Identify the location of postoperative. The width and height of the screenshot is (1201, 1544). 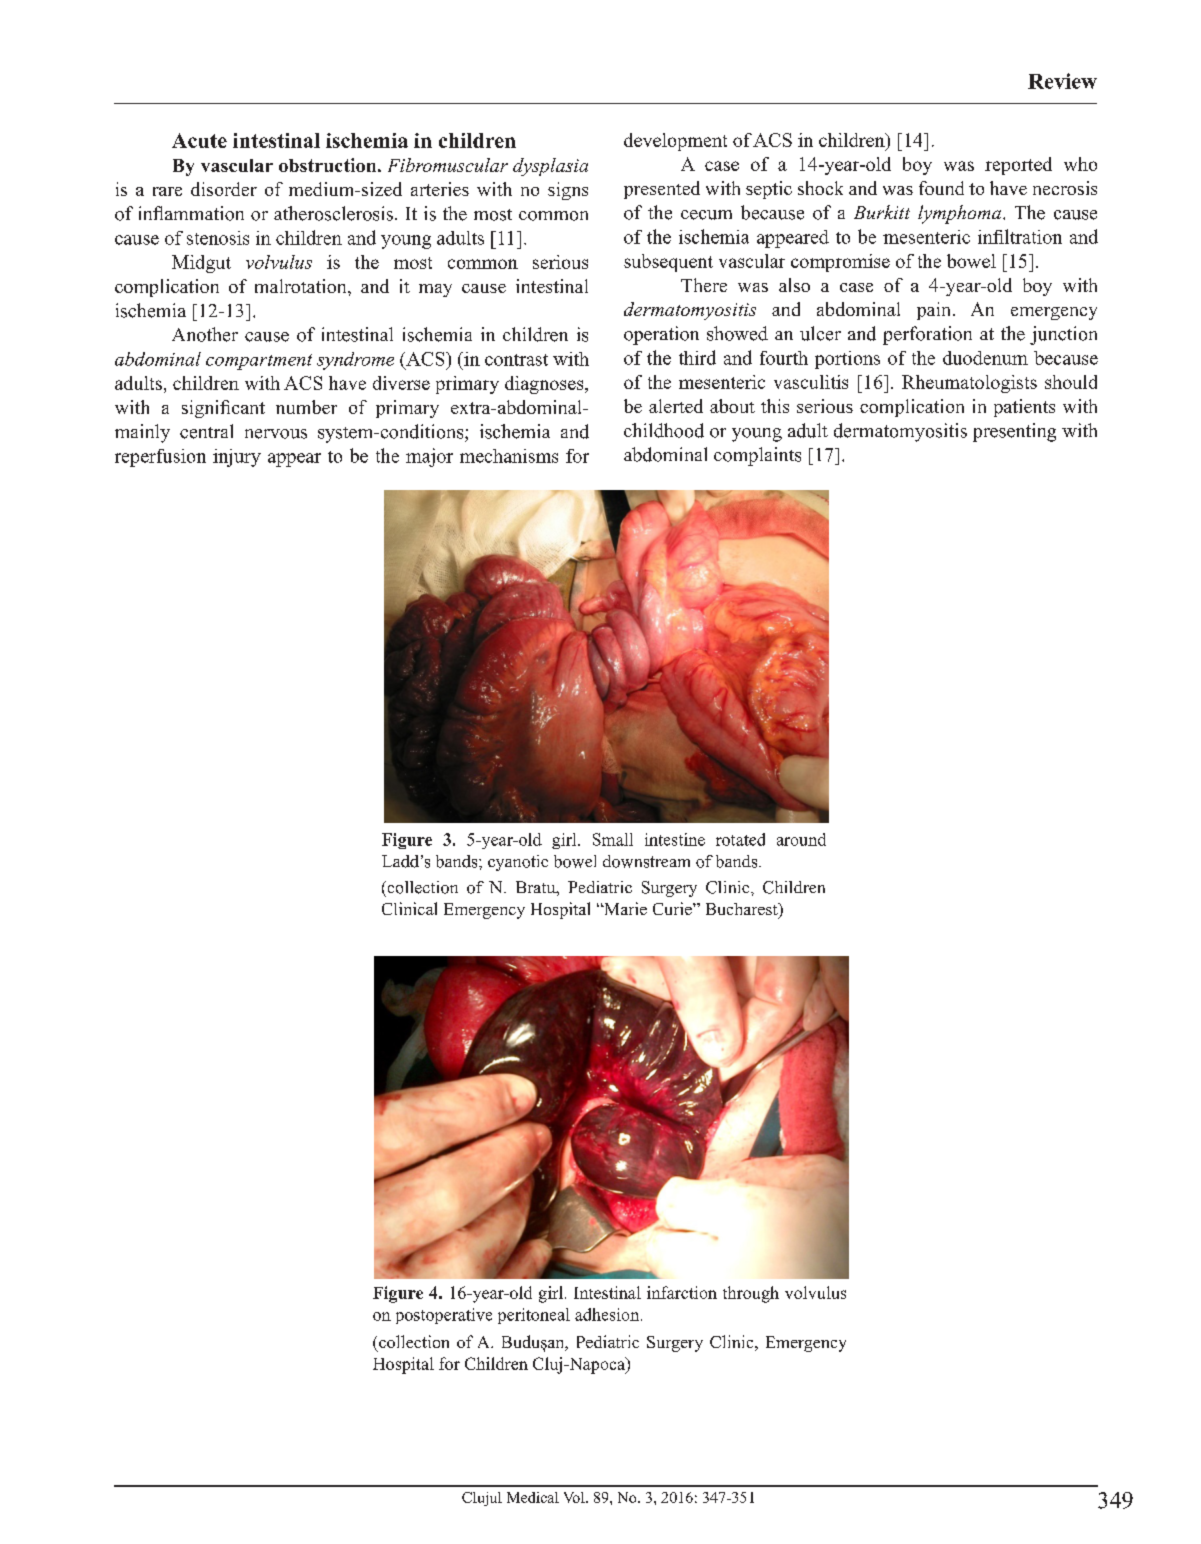
(444, 1316).
